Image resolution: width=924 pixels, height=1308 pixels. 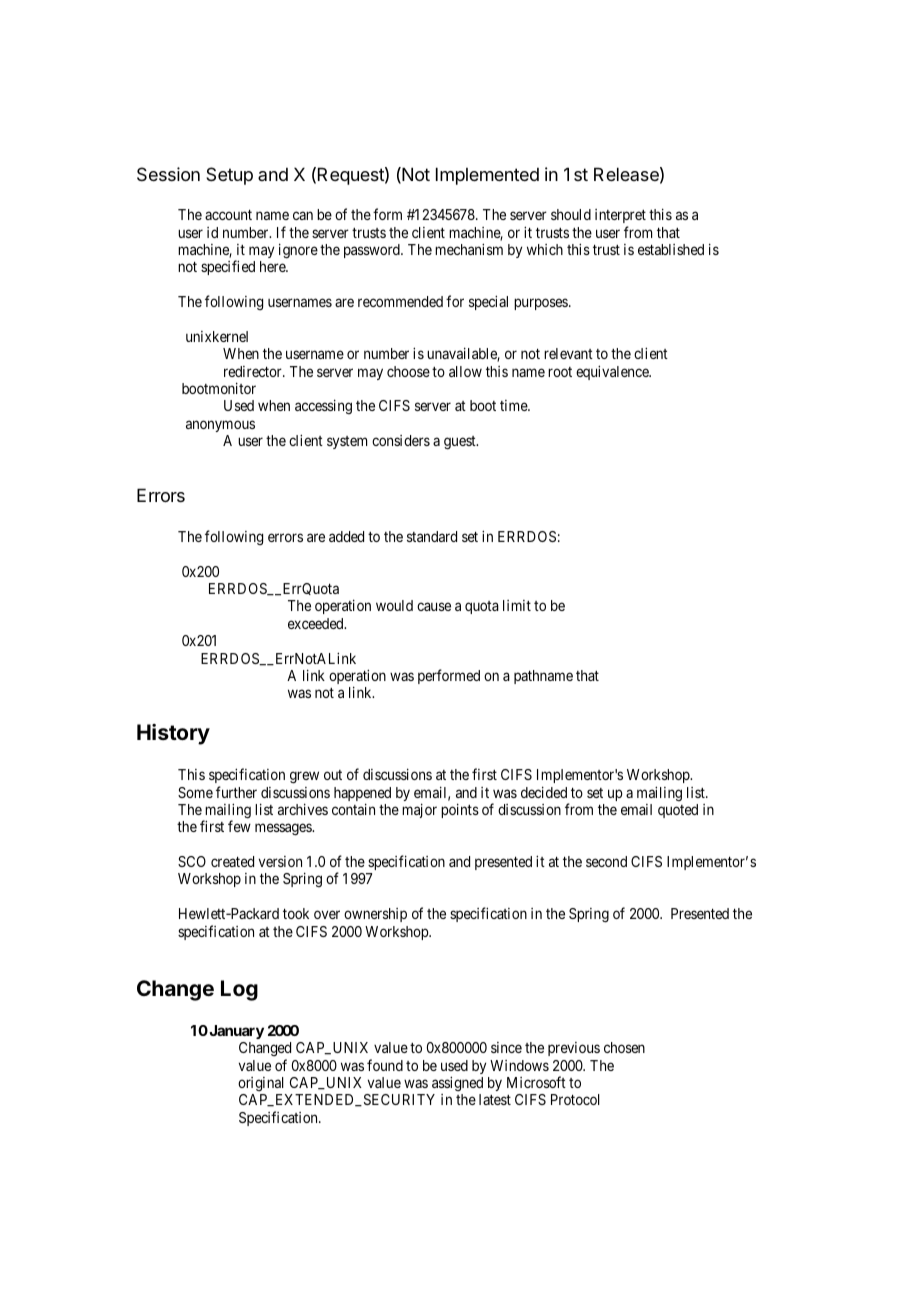 I want to click on interpret, so click(x=620, y=216).
